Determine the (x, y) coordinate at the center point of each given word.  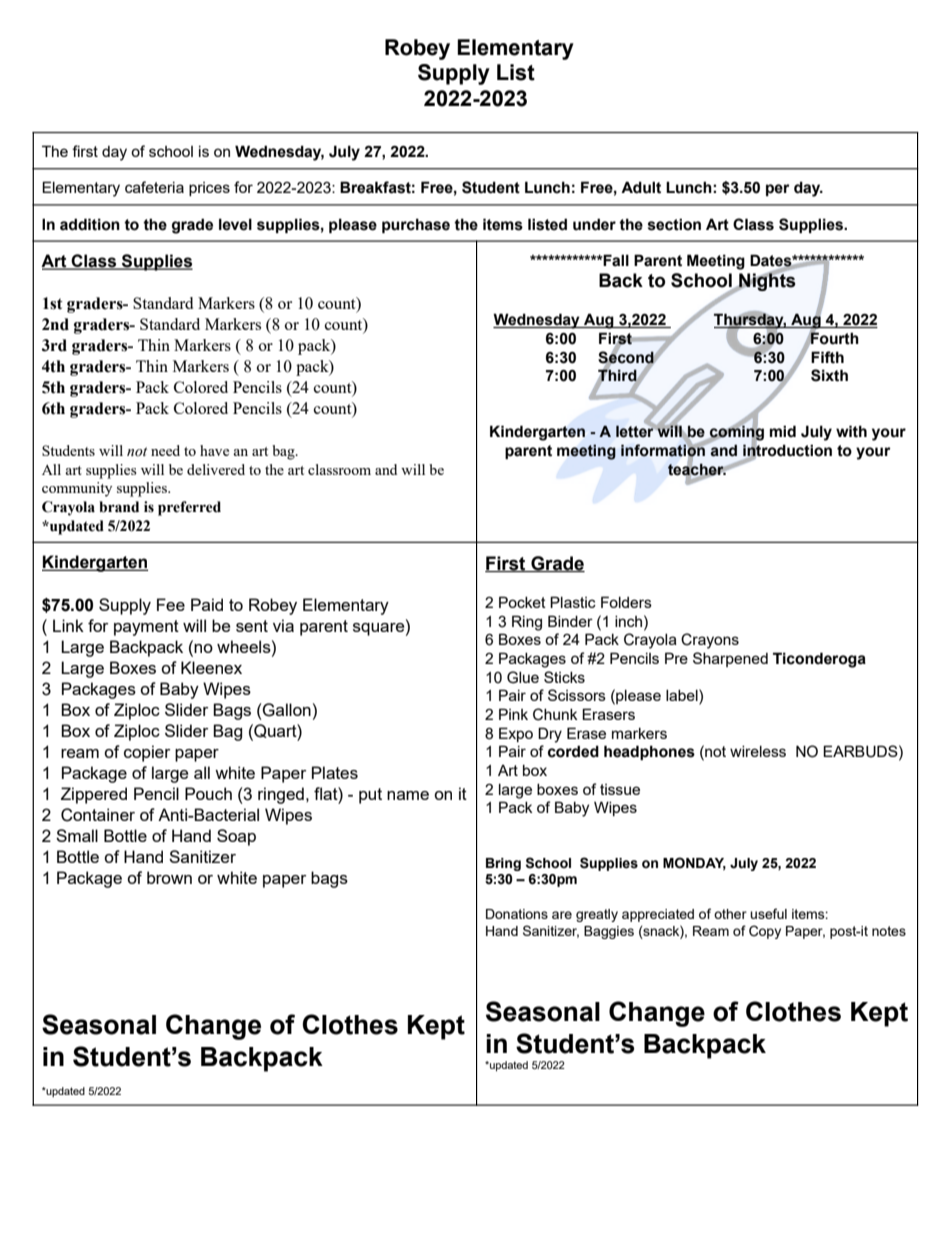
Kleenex (211, 667)
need (165, 450)
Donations (517, 914)
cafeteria (154, 187)
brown (169, 877)
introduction (787, 450)
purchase (416, 225)
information (664, 450)
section (674, 224)
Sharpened (730, 659)
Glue (523, 677)
